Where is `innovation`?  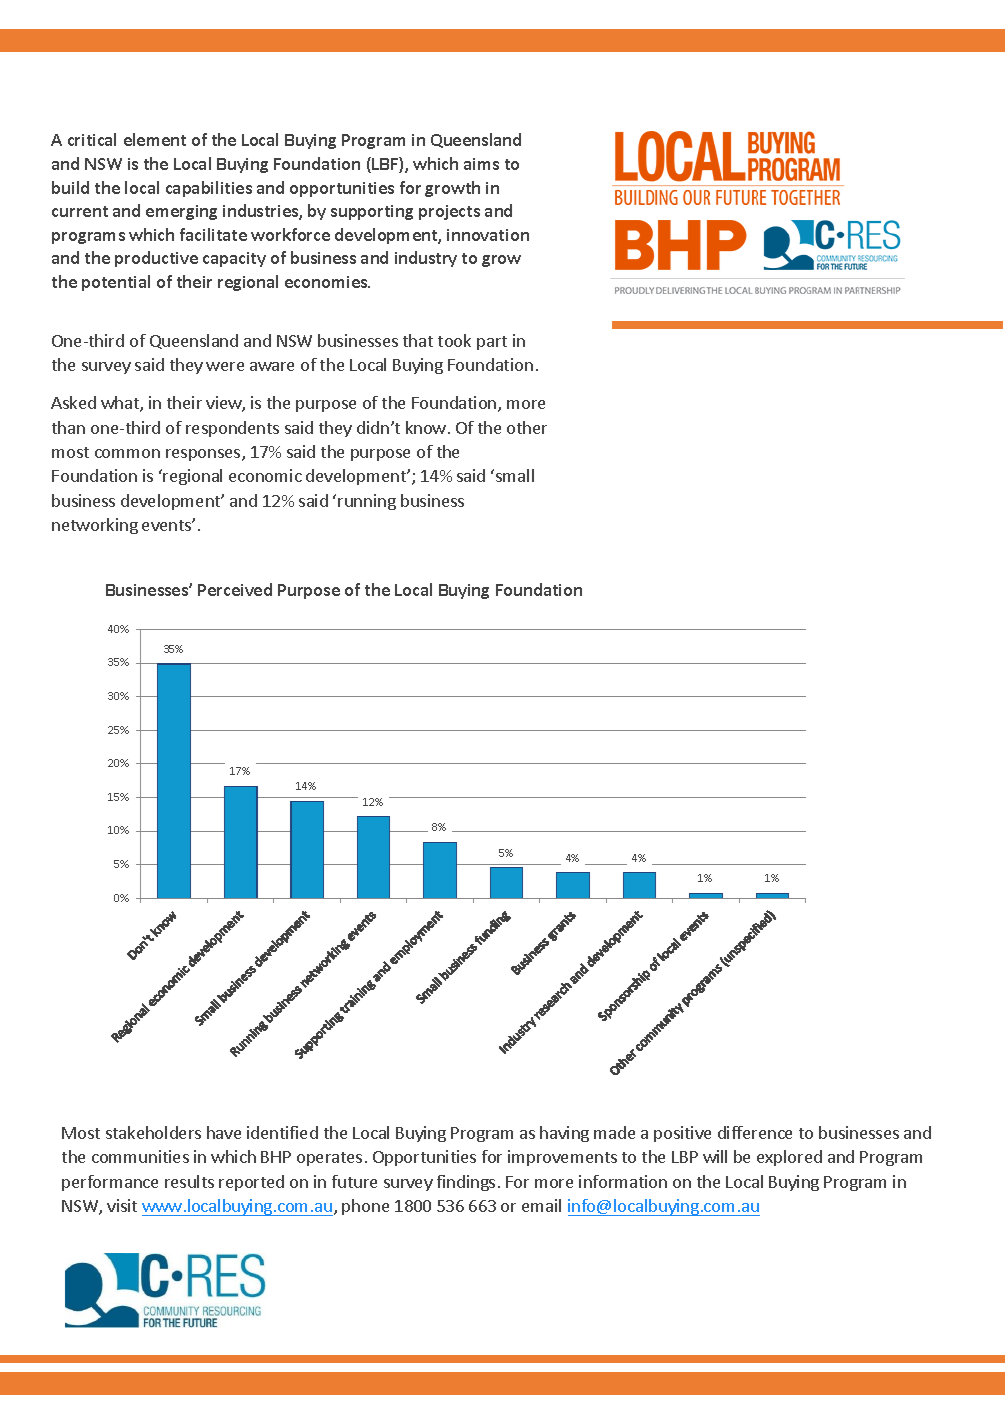 innovation is located at coordinates (488, 235).
